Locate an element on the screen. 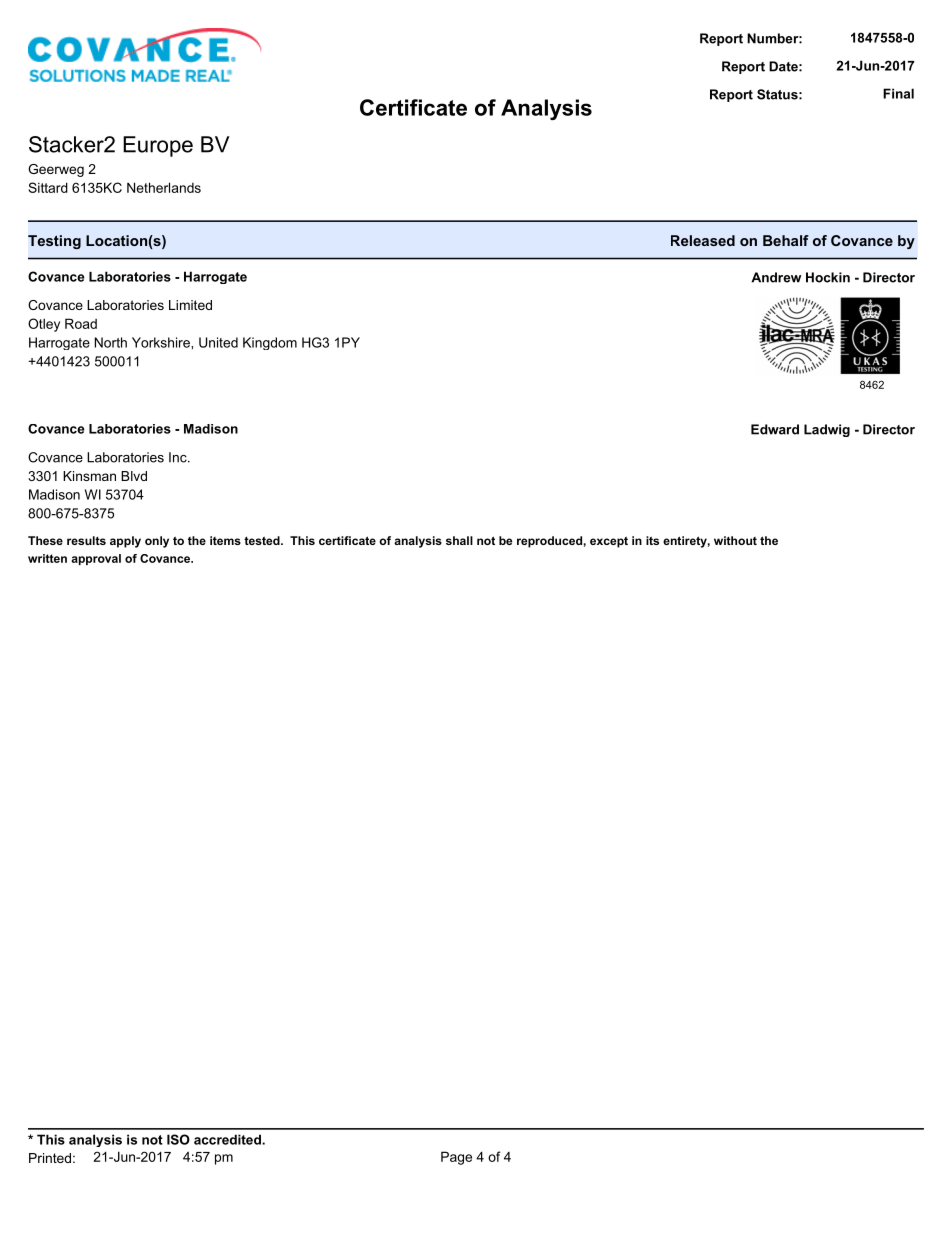 This screenshot has height=1233, width=952. Page is located at coordinates (456, 1158).
